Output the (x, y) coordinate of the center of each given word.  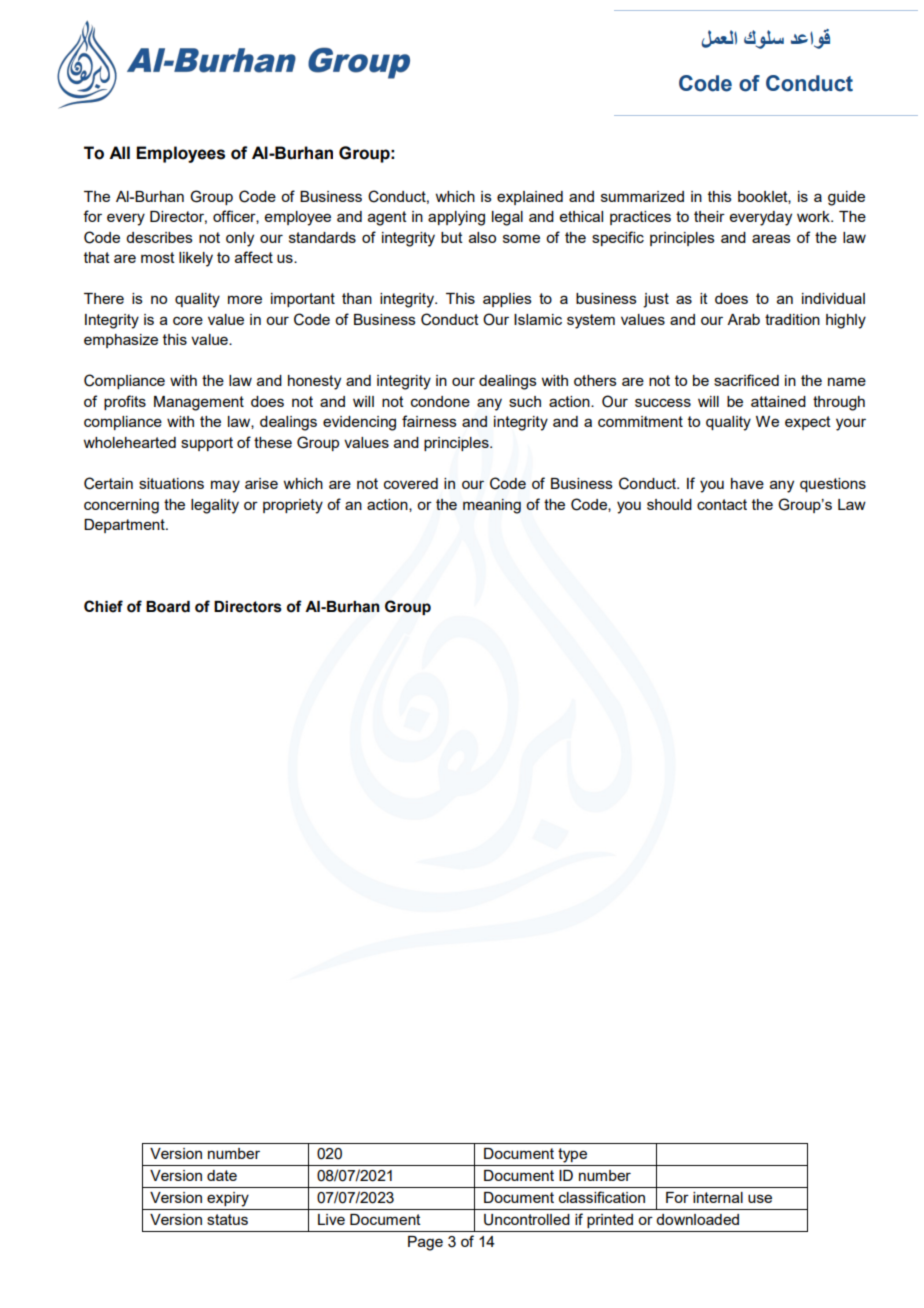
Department (125, 526)
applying (456, 218)
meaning (492, 506)
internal (718, 1197)
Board (168, 607)
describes (159, 237)
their (709, 216)
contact (722, 504)
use (760, 1198)
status (227, 1219)
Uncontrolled (527, 1220)
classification (602, 1197)
